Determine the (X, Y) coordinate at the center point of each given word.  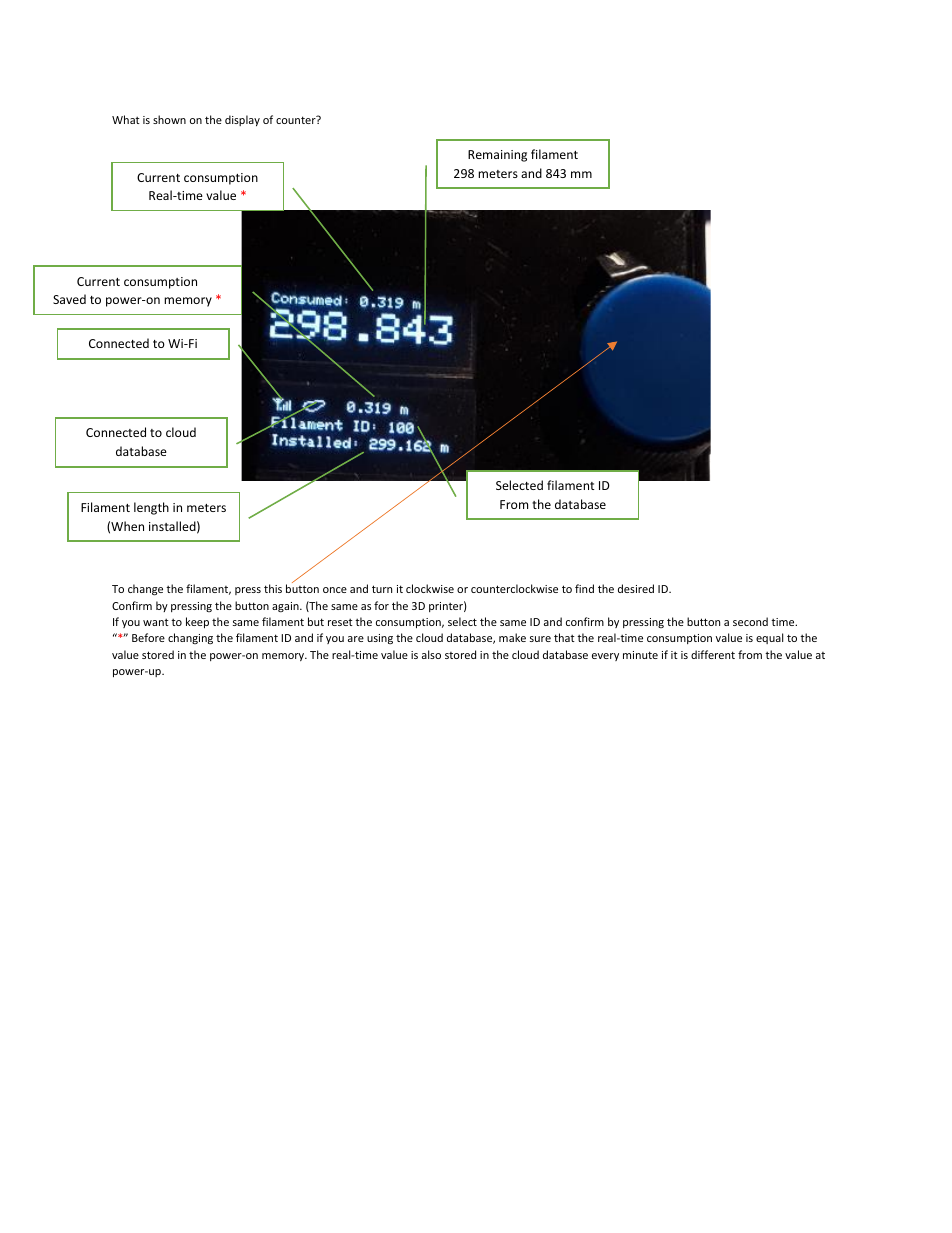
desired (636, 588)
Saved (69, 299)
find (584, 588)
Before (148, 637)
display (242, 120)
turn (382, 589)
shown (169, 119)
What (126, 119)
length (151, 508)
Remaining (497, 156)
